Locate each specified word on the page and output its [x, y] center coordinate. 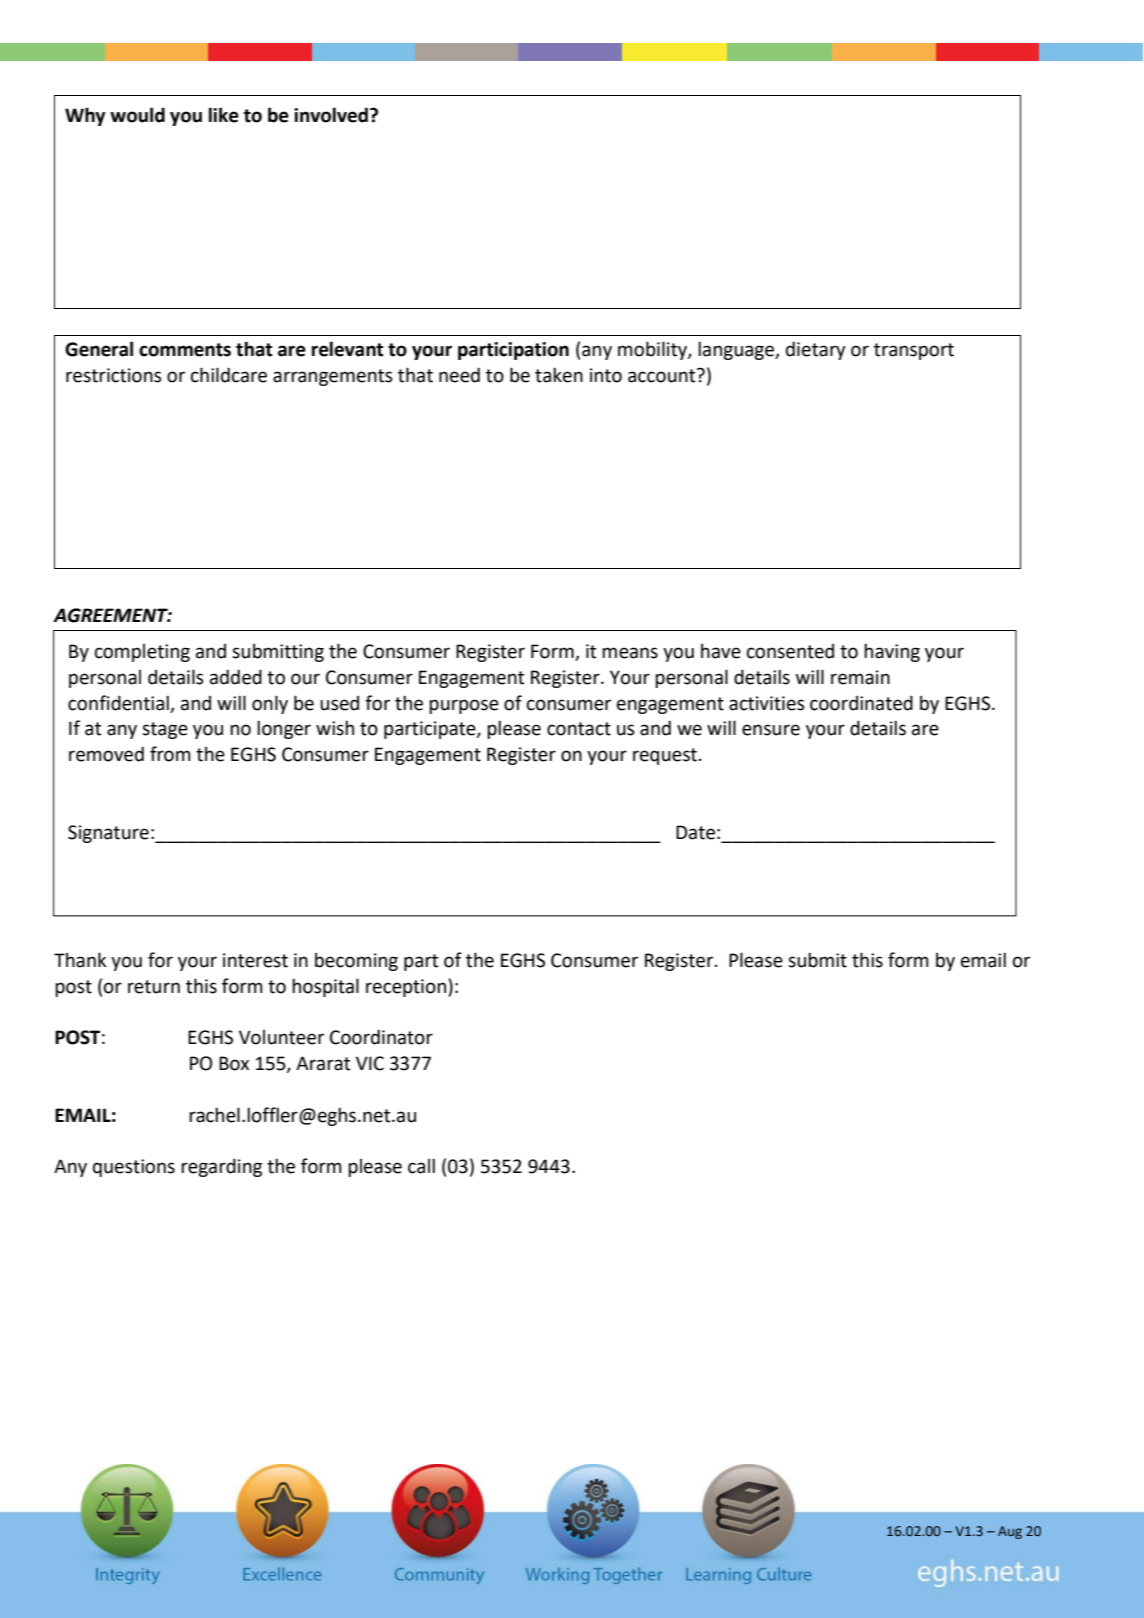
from [170, 754]
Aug [1010, 1532]
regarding [221, 1167]
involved [331, 115]
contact [579, 729]
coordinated [861, 703]
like [224, 115]
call [421, 1166]
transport [914, 351]
